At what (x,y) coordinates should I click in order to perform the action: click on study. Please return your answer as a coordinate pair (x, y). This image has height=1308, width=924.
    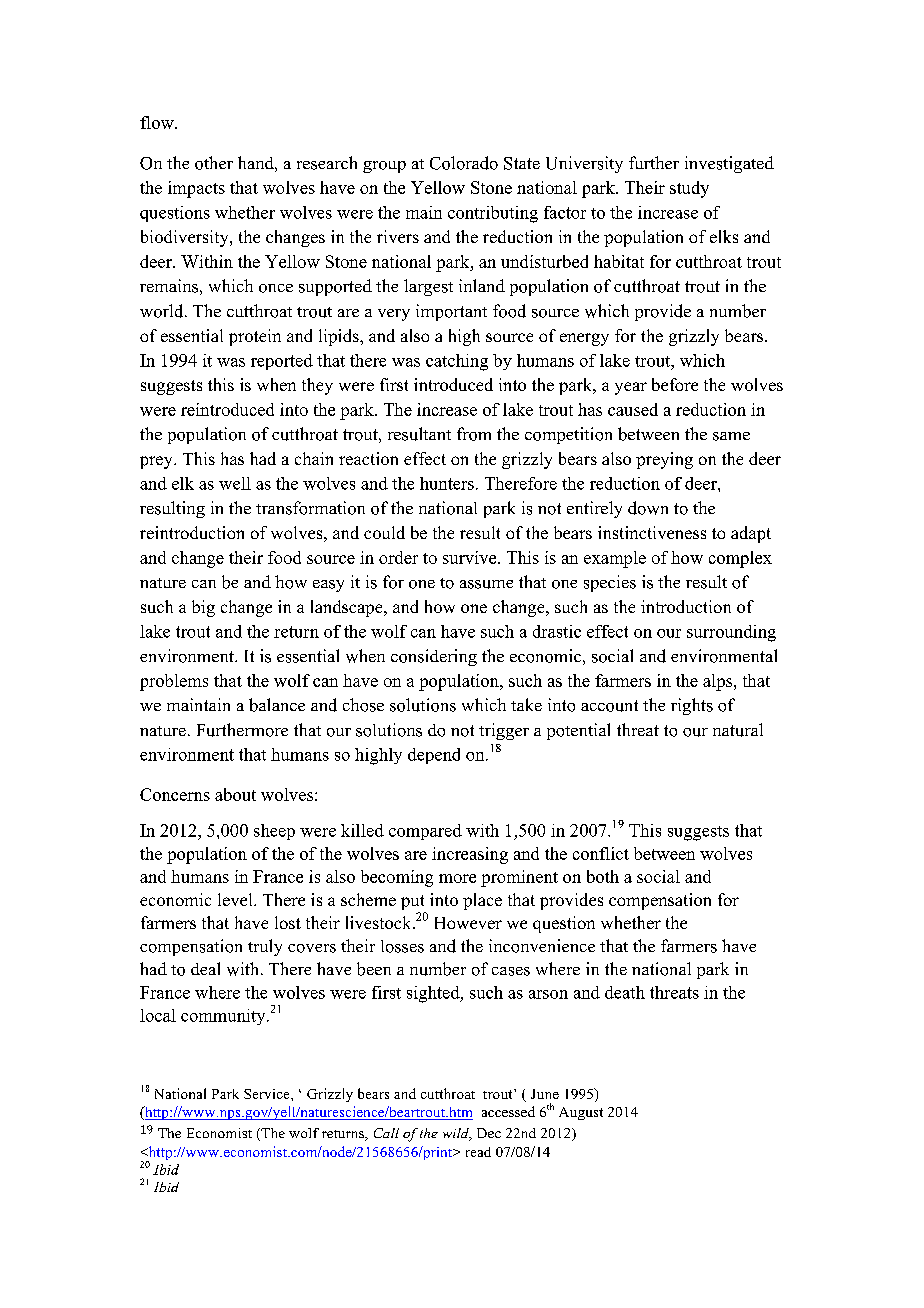
    Looking at the image, I should click on (689, 189).
